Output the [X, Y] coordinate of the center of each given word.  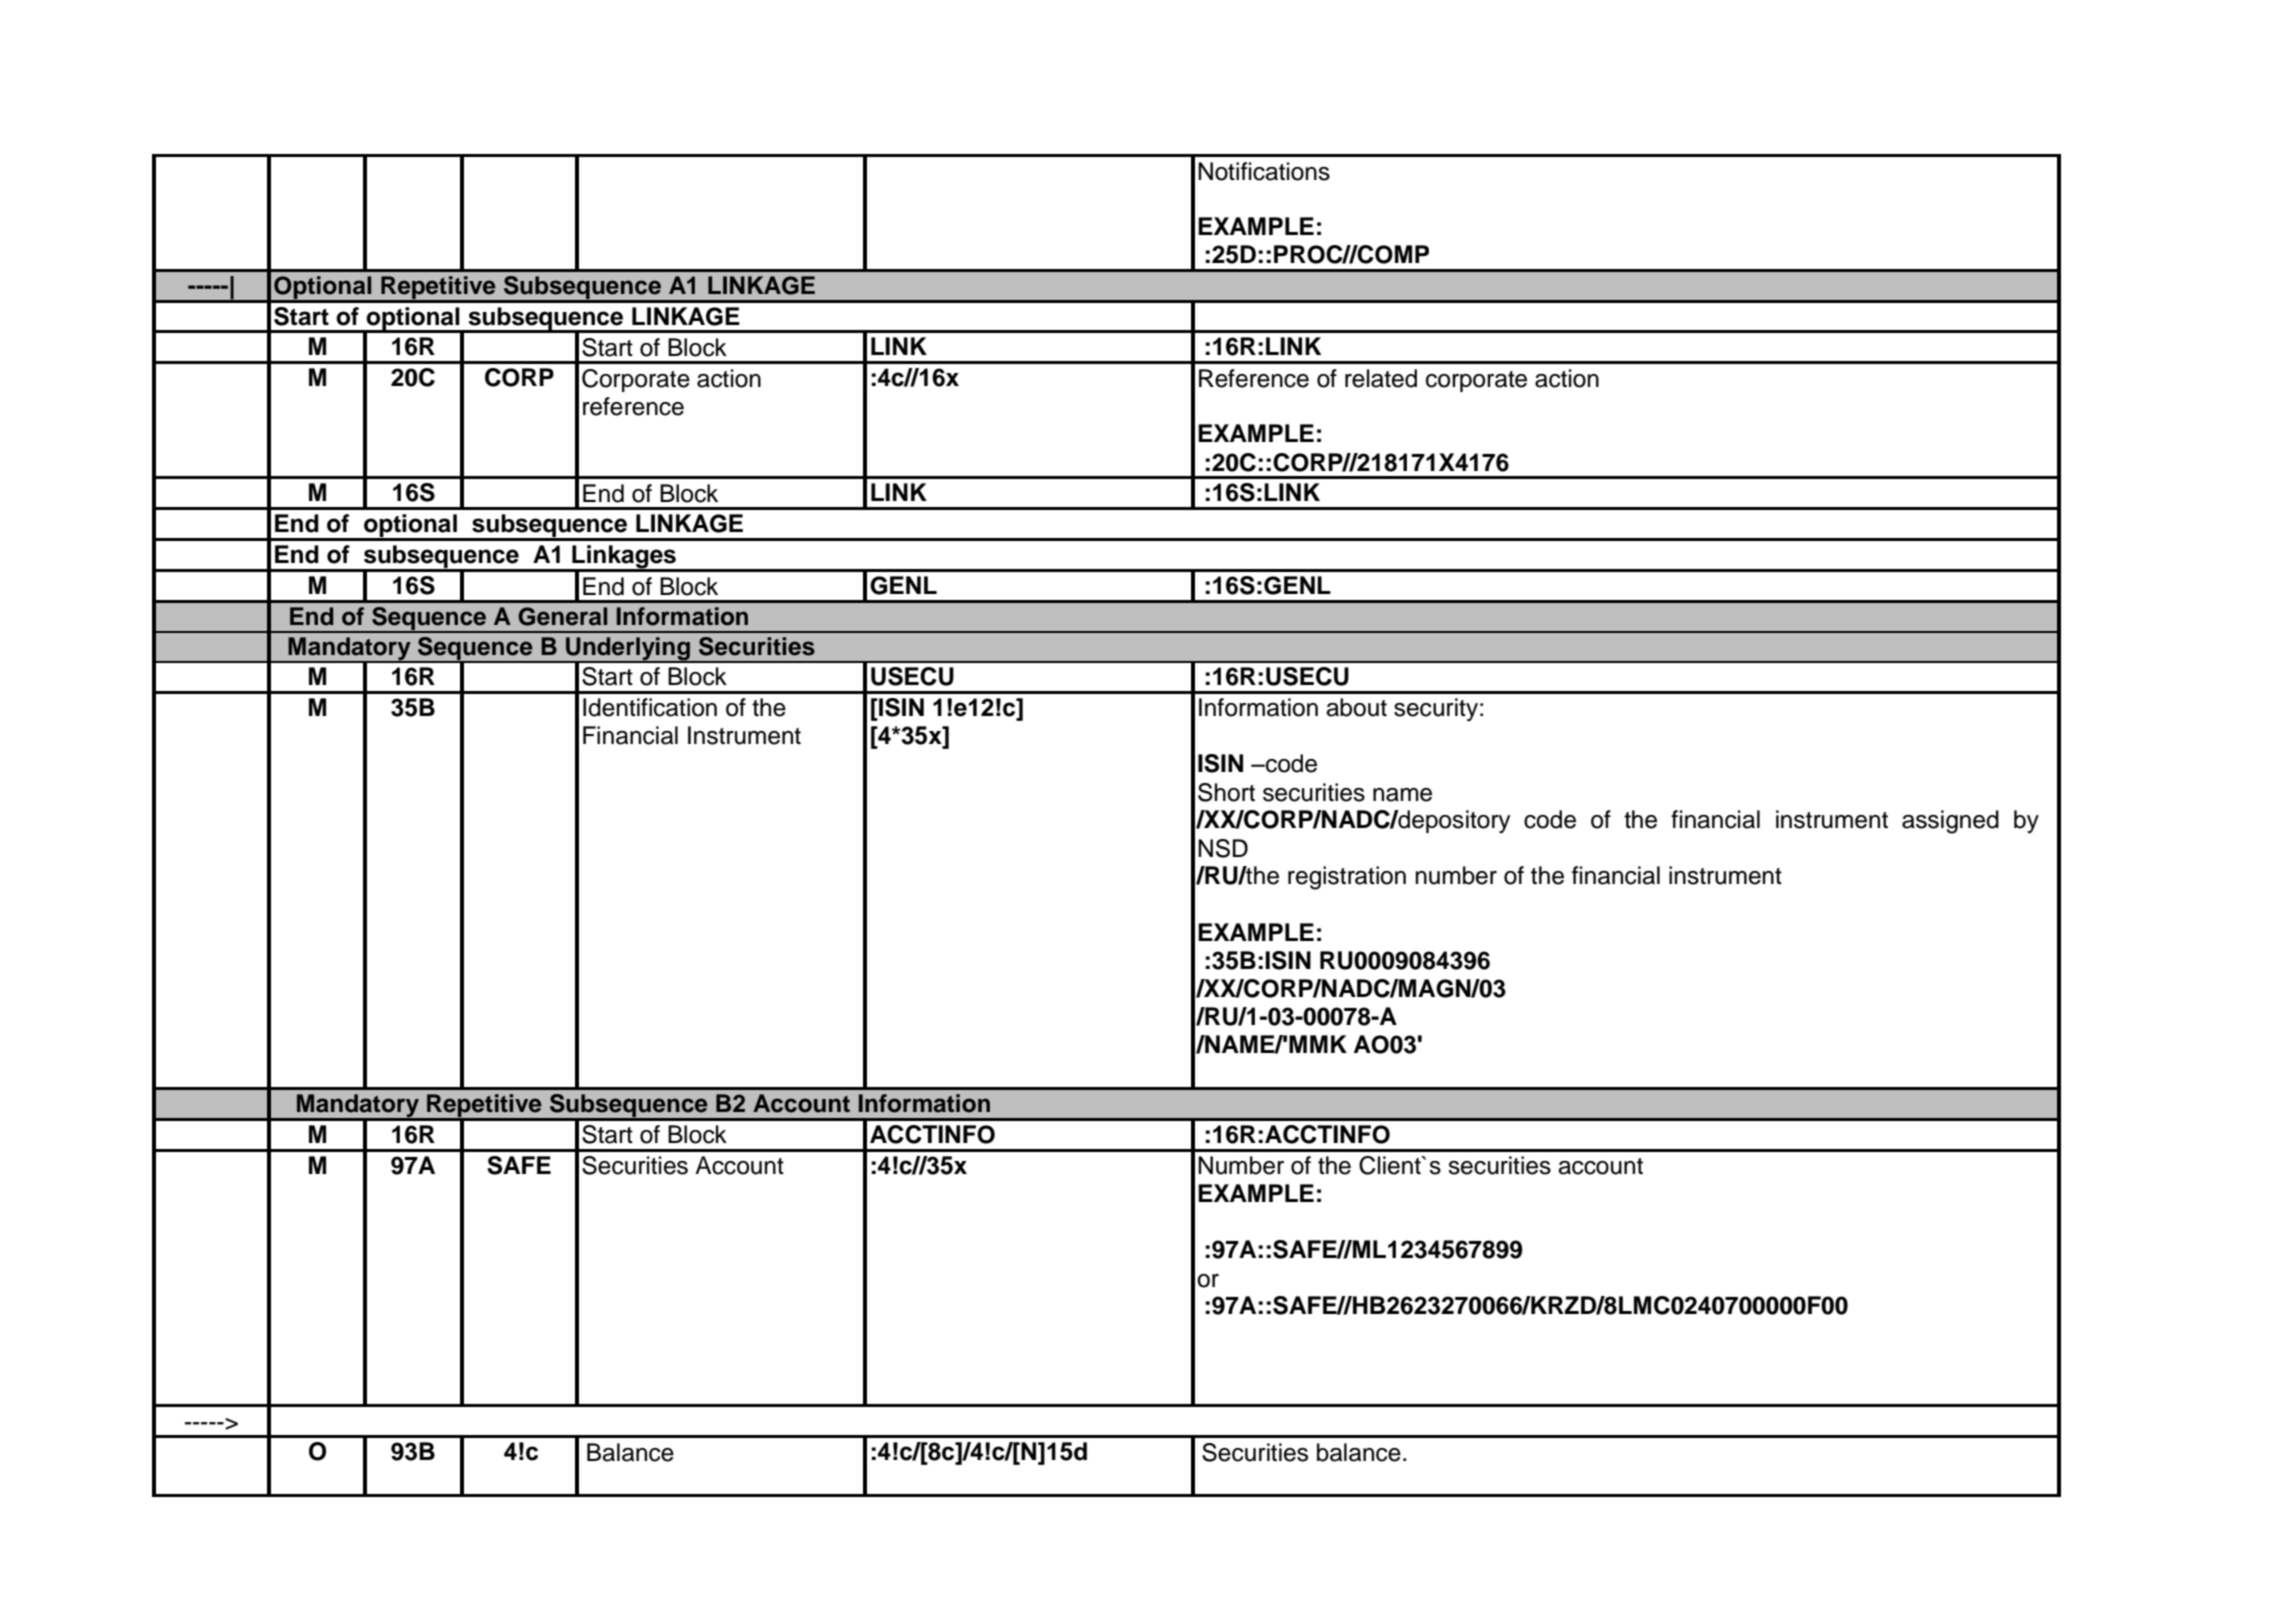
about [1356, 707]
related [1381, 378]
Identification [650, 707]
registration [1347, 878]
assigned [1950, 822]
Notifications [1264, 171]
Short [1226, 792]
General [562, 616]
